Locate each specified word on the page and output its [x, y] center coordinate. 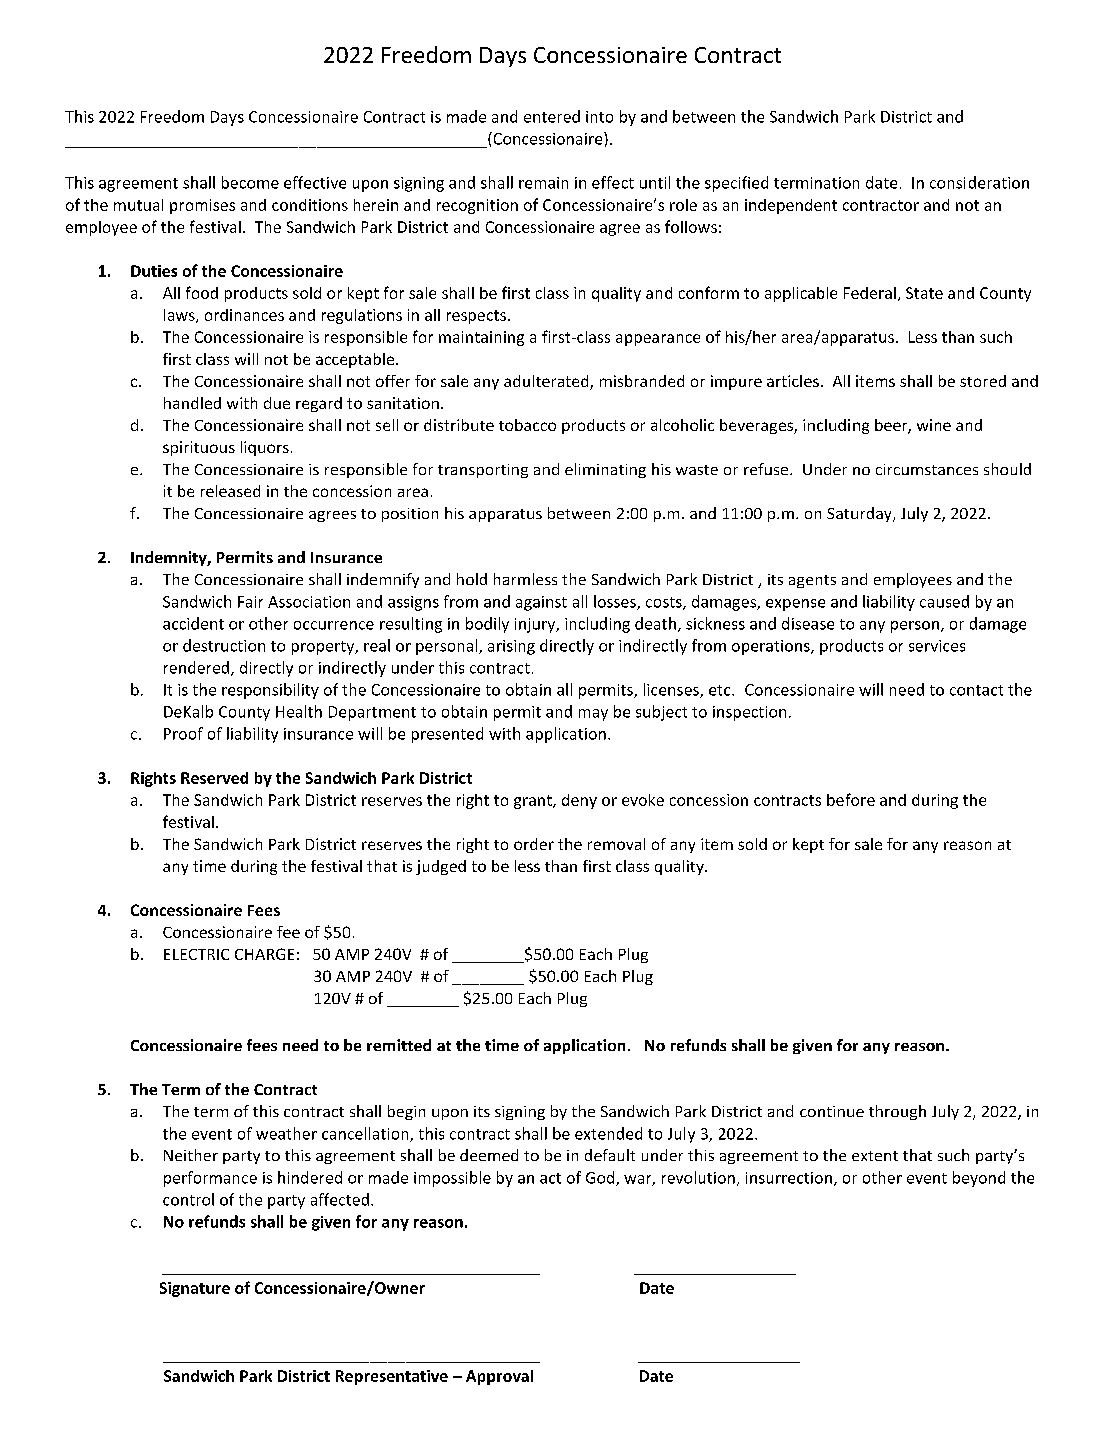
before [851, 799]
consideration [979, 182]
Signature [195, 1289]
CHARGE [264, 954]
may [593, 715]
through [897, 1112]
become [250, 182]
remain [543, 183]
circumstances [927, 469]
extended [608, 1133]
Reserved [214, 778]
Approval [499, 1377]
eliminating [605, 470]
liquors [265, 448]
